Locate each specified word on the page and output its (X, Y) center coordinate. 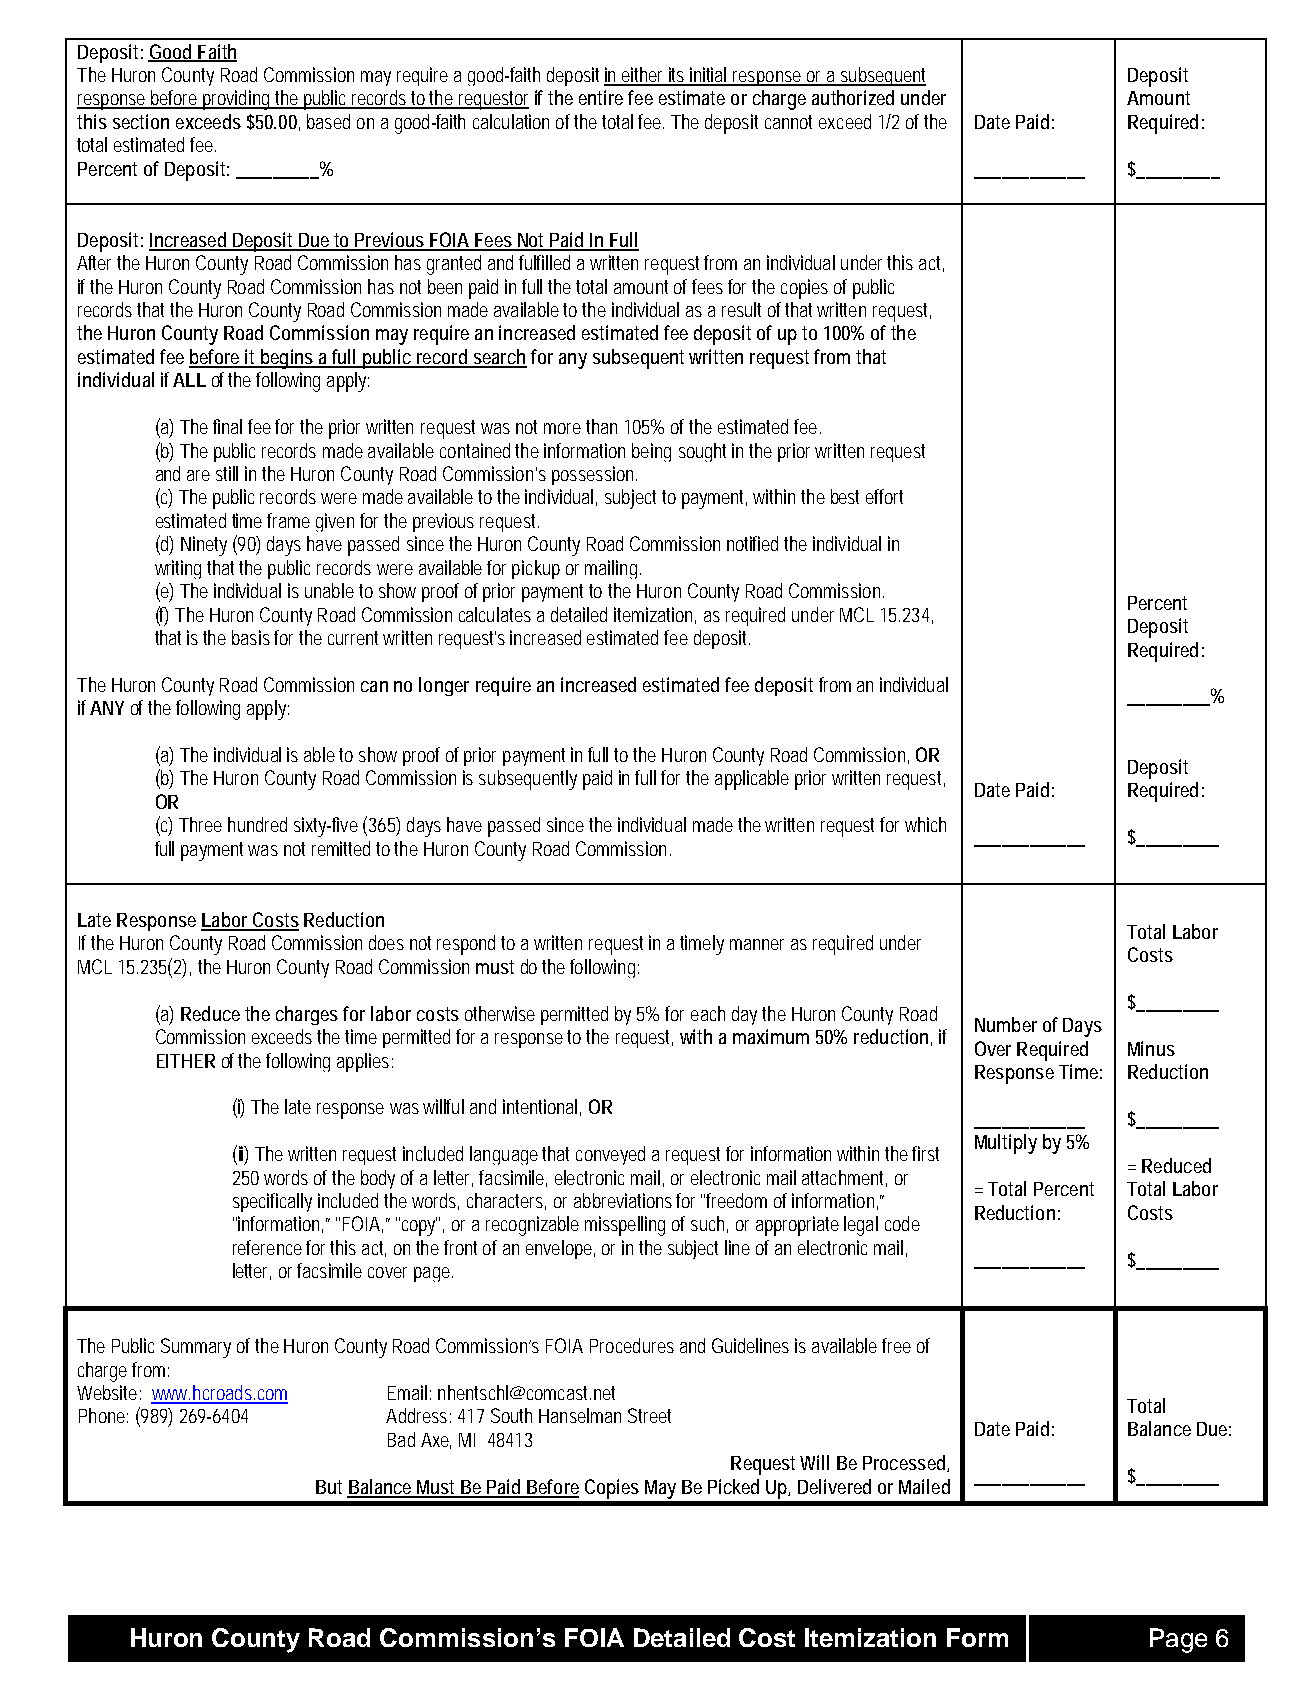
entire (601, 97)
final (227, 426)
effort (884, 496)
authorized (853, 97)
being (651, 452)
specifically (272, 1202)
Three (200, 824)
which (925, 824)
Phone (103, 1415)
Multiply (1006, 1144)
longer (444, 686)
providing (238, 100)
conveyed (610, 1155)
